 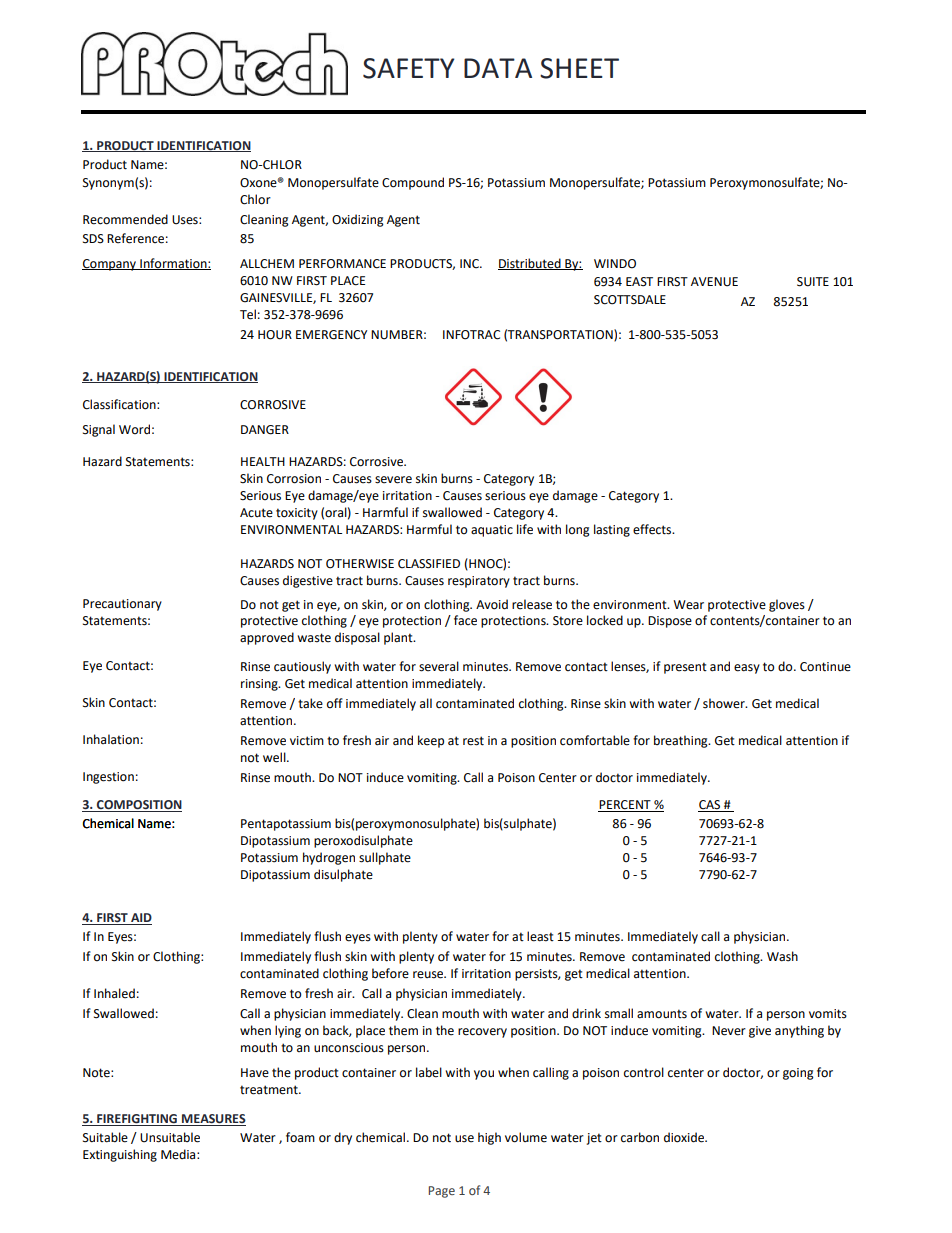 What do you see at coordinates (685, 1137) in the screenshot?
I see `dioxide` at bounding box center [685, 1137].
